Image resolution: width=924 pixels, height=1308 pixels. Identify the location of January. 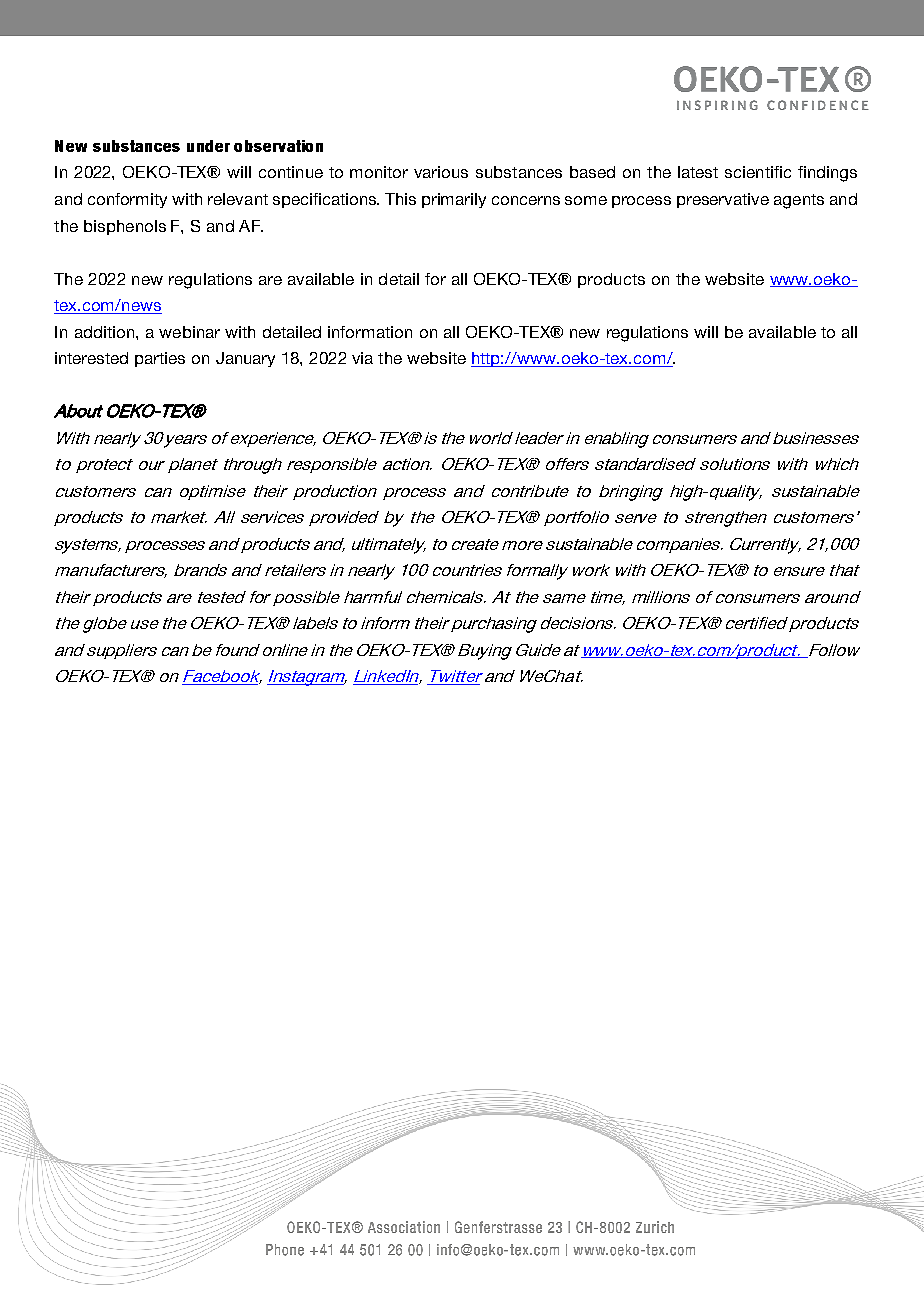
(245, 359).
